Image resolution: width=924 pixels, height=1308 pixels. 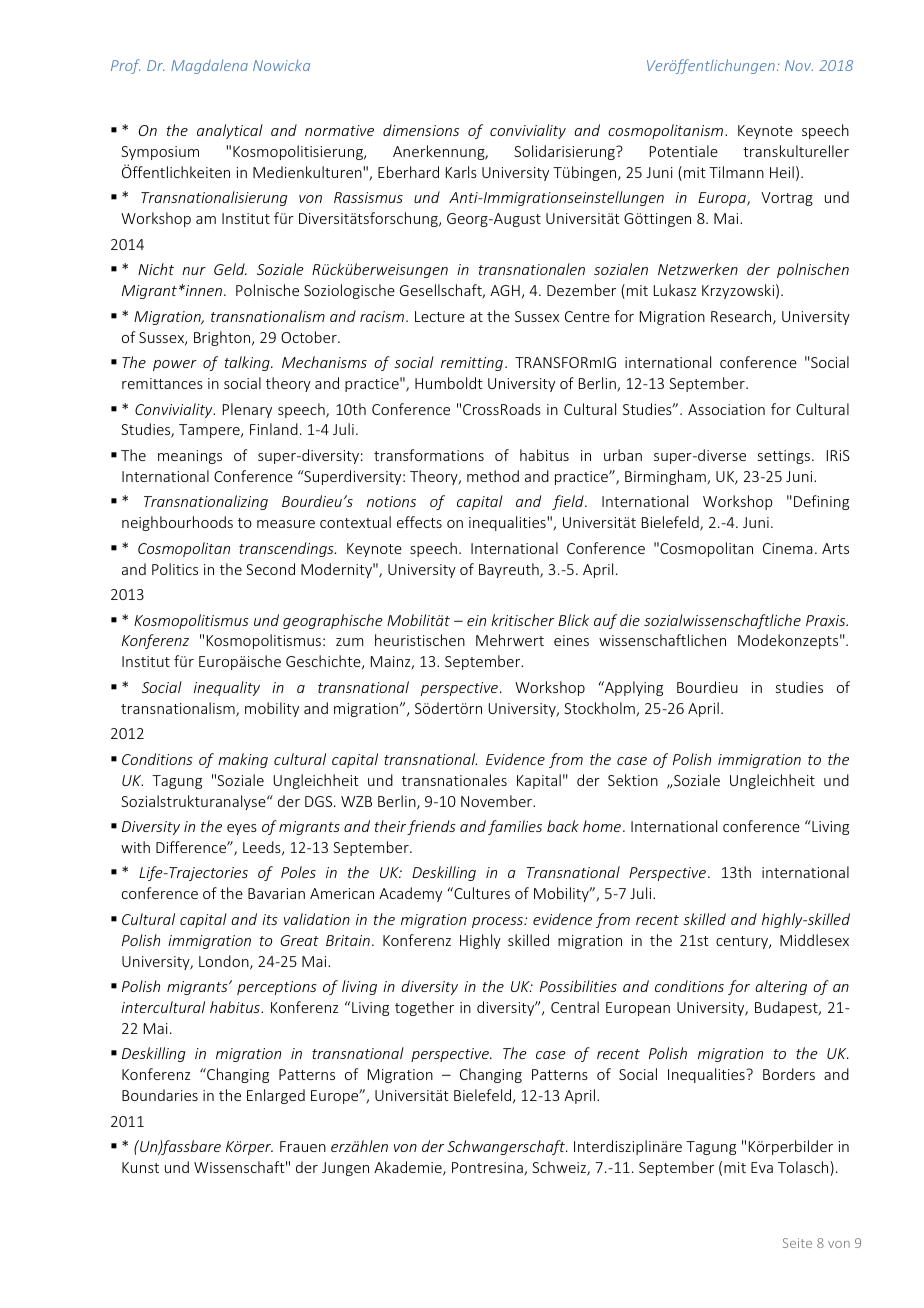 I want to click on Middlesex, so click(x=814, y=940).
